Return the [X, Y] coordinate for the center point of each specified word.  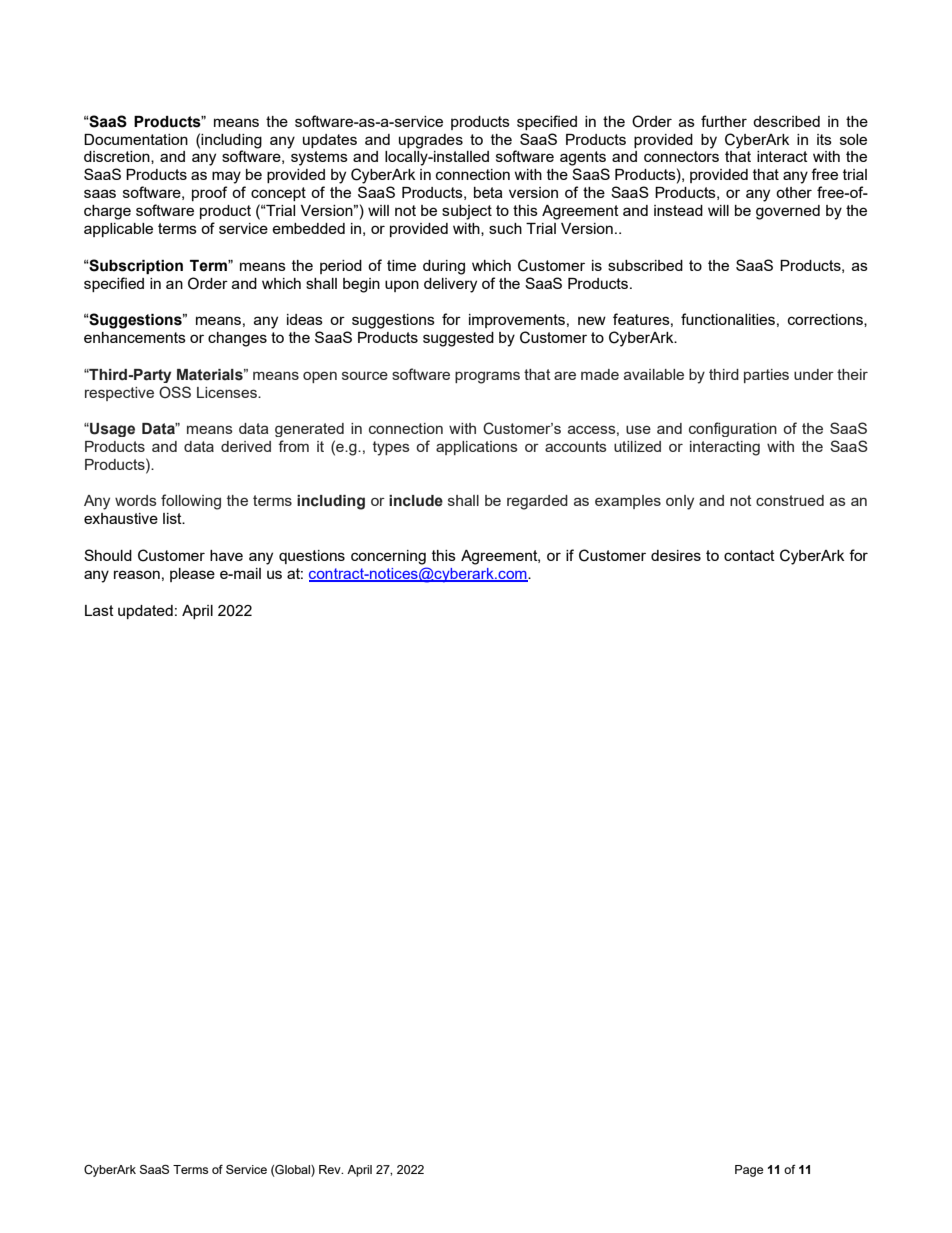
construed [790, 500]
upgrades [431, 141]
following [191, 502]
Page [749, 1171]
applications [477, 448]
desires [676, 555]
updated [145, 612]
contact [749, 555]
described [786, 121]
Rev [331, 1169]
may [226, 177]
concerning [388, 557]
